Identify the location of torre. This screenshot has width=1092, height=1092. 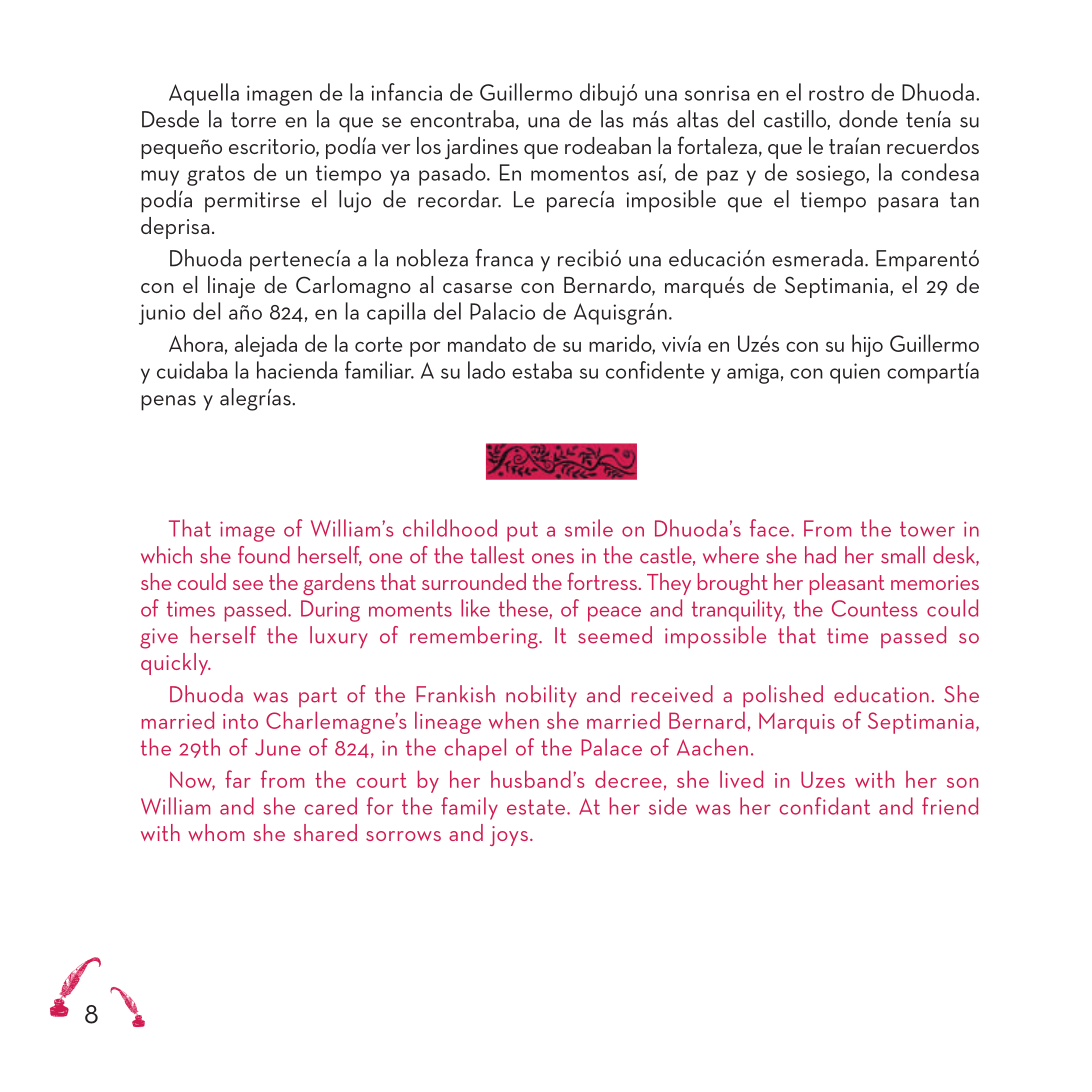
(253, 120).
